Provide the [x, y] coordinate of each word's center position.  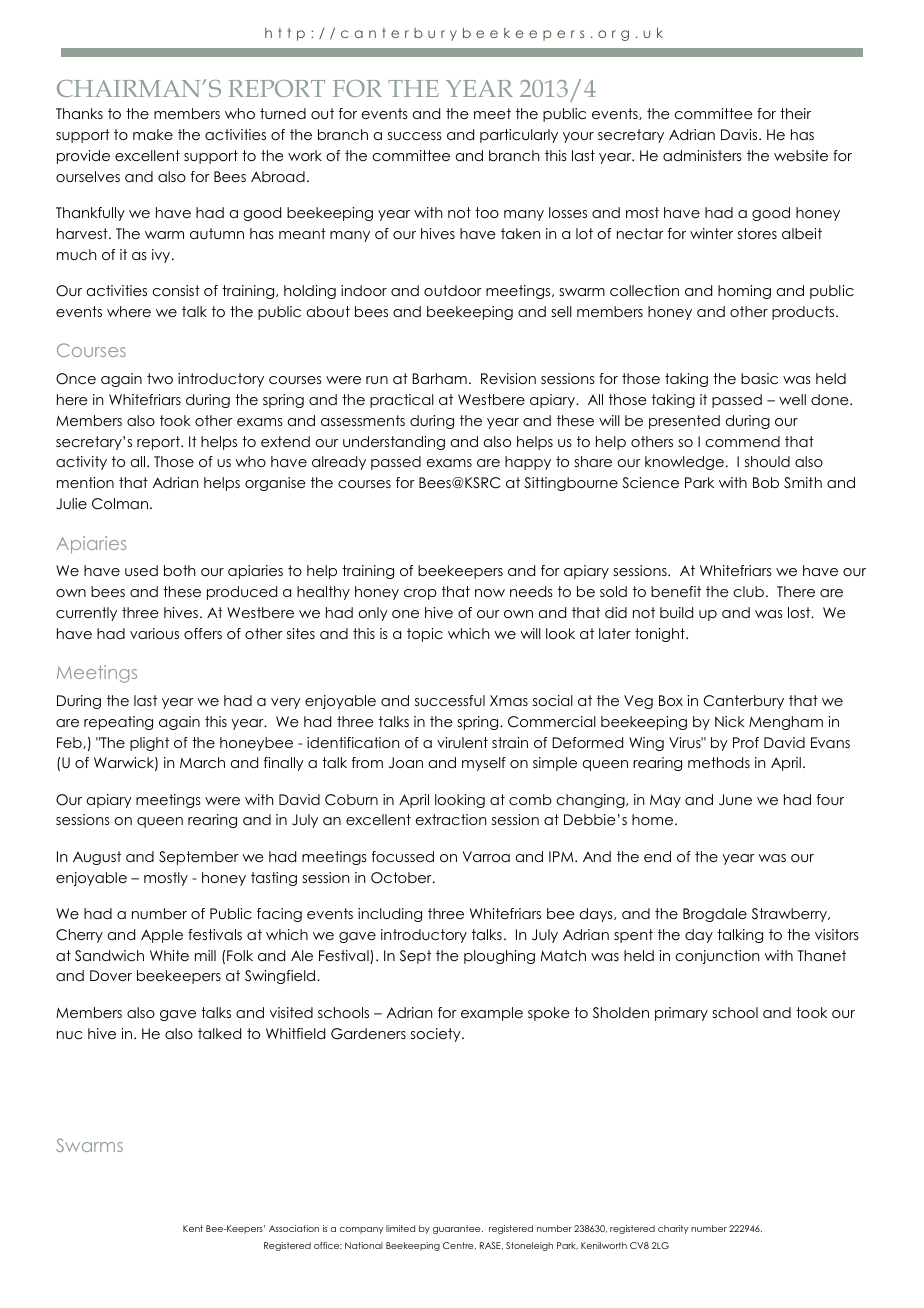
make [153, 134]
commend [742, 441]
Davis [740, 134]
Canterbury [744, 702]
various [154, 633]
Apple [162, 936]
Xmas [509, 700]
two [160, 378]
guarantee [458, 1229]
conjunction [717, 957]
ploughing [499, 957]
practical [402, 401]
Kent [193, 1228]
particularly [519, 136]
